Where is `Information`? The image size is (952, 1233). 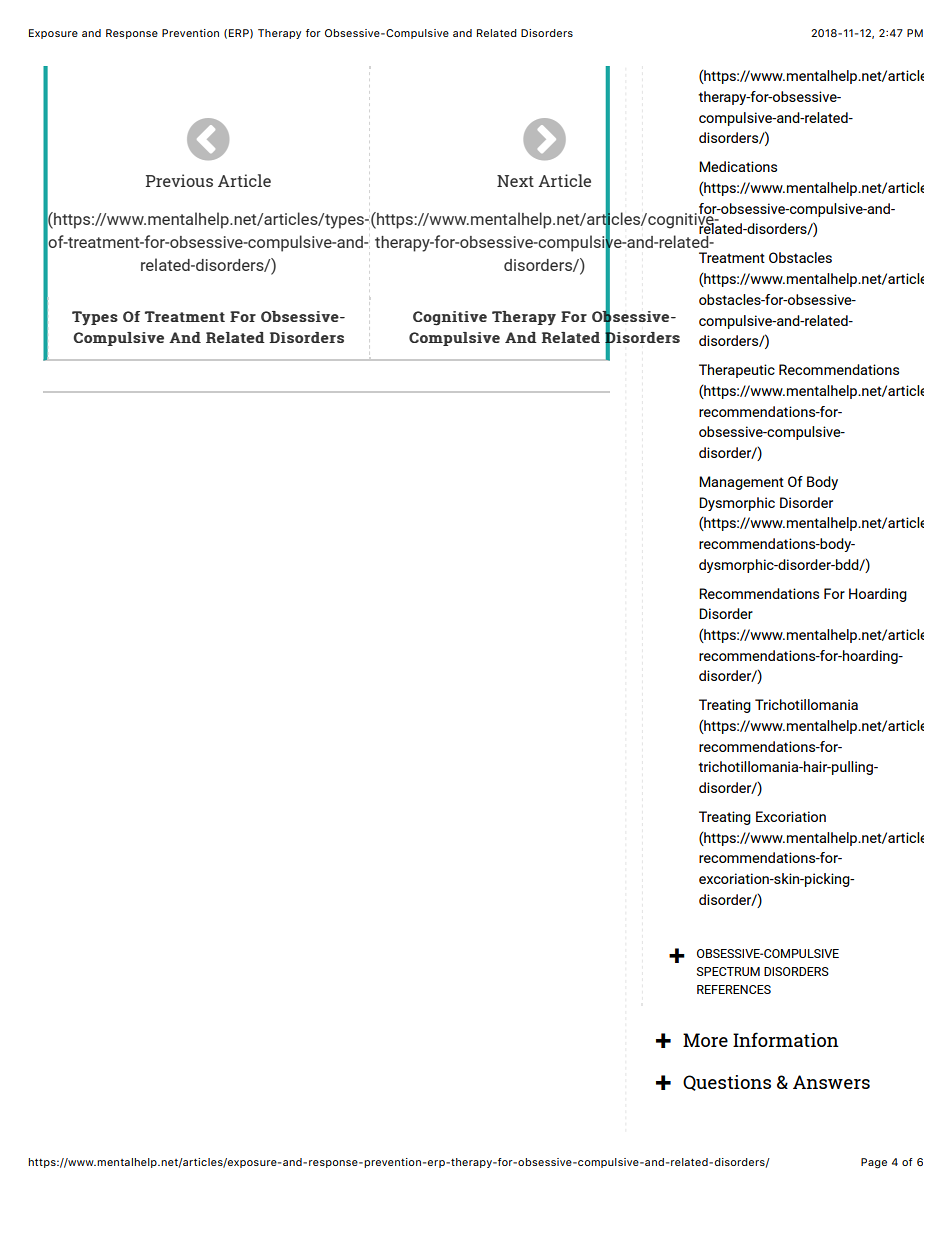
Information is located at coordinates (786, 1039).
